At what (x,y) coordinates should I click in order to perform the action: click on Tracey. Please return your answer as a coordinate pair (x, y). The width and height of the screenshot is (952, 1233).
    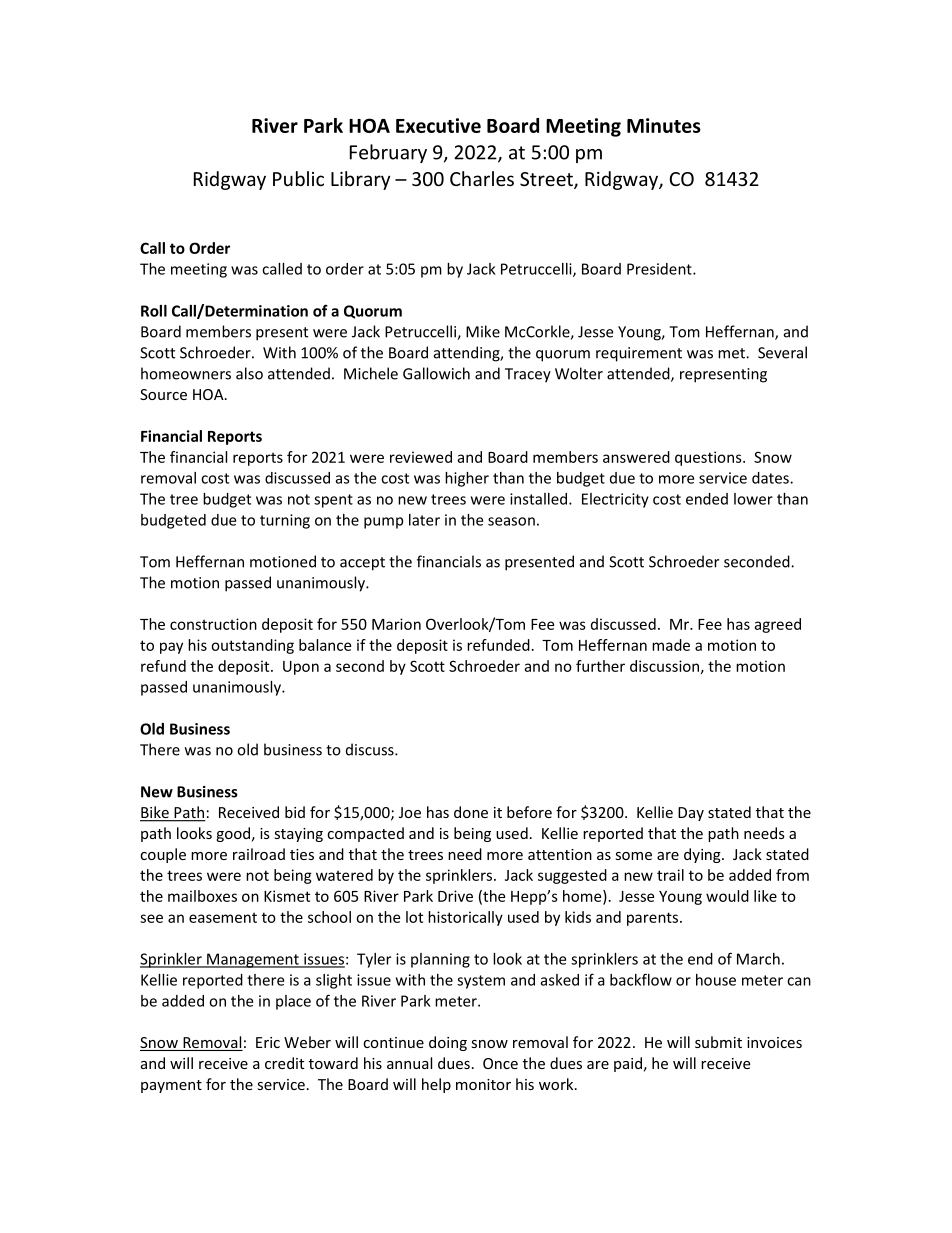
    Looking at the image, I should click on (528, 375).
